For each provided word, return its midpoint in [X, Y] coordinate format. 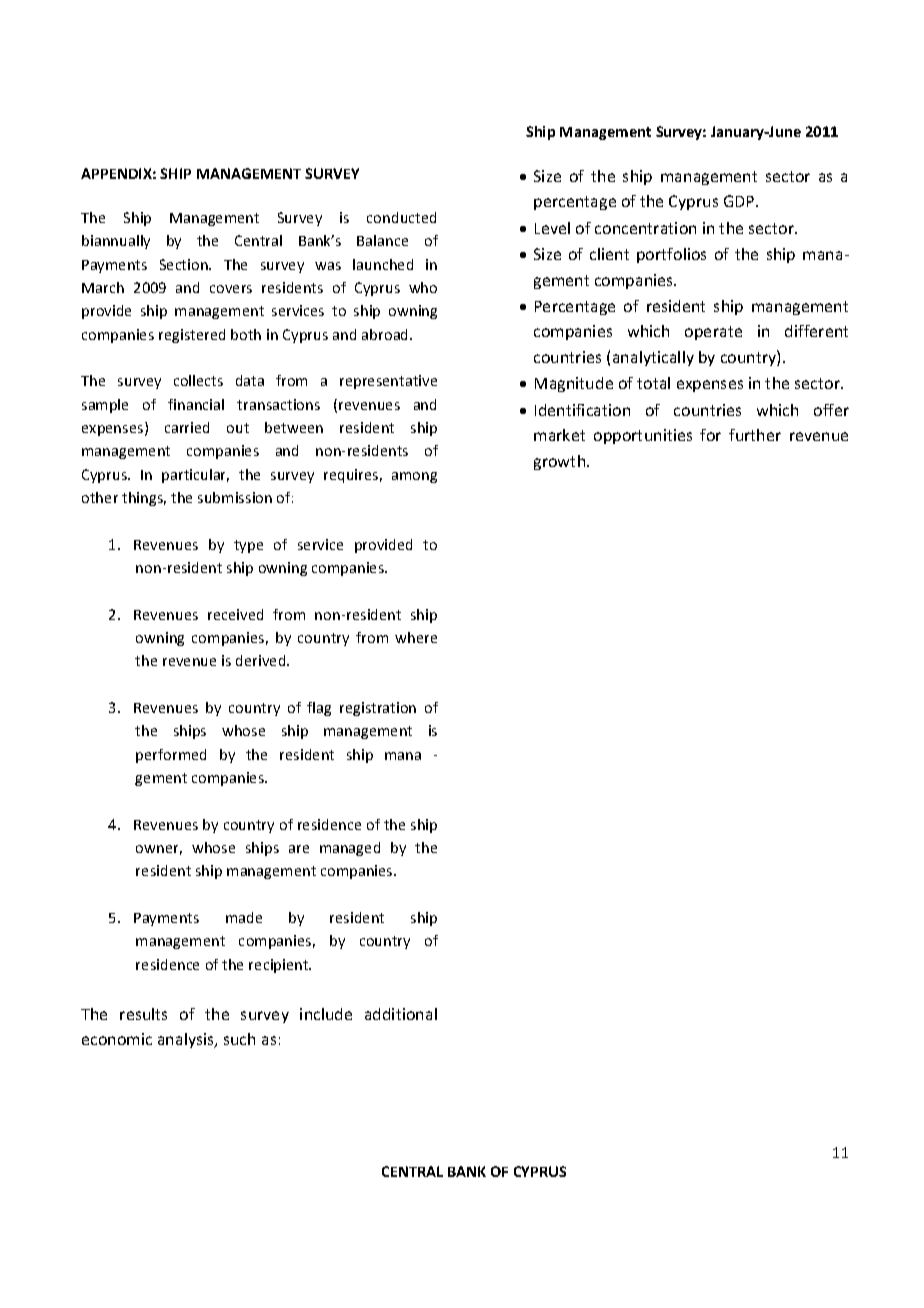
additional [401, 1014]
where [416, 637]
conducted [401, 217]
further [755, 435]
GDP [740, 201]
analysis [187, 1040]
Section [185, 264]
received [235, 614]
